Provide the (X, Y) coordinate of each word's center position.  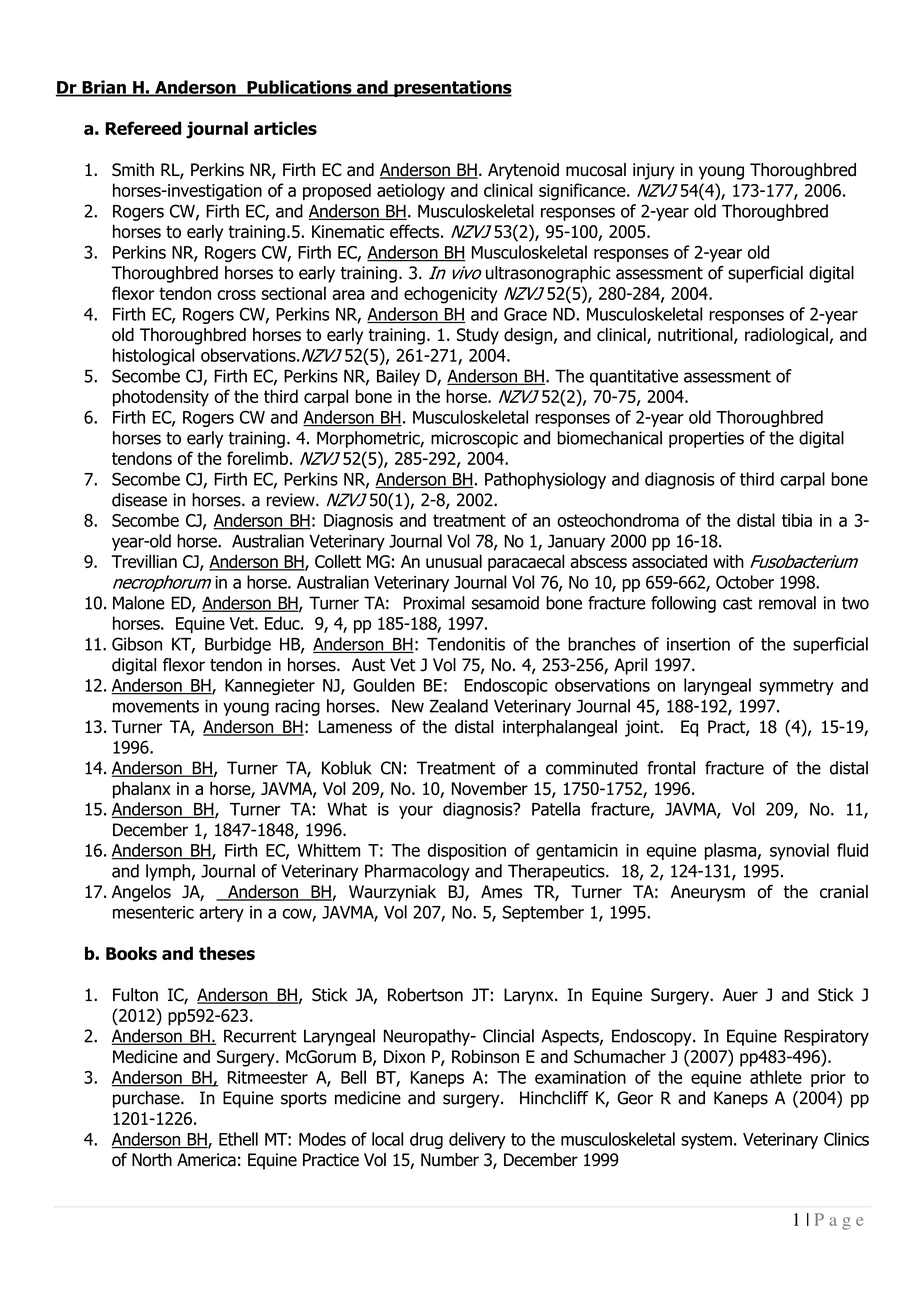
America (206, 1160)
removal (787, 603)
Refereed (143, 128)
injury (654, 171)
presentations (452, 88)
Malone (139, 603)
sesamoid (505, 603)
